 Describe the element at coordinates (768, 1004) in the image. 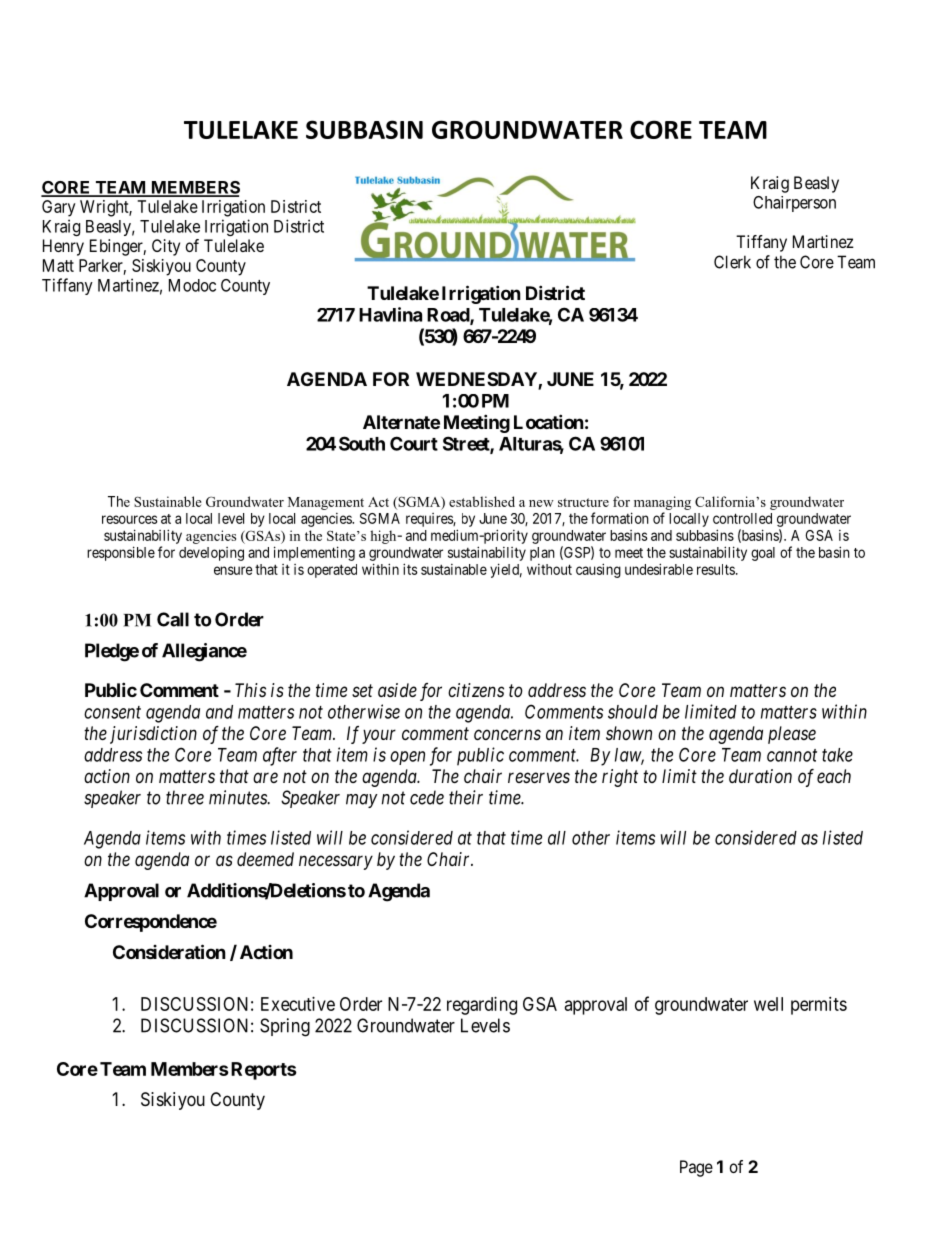

I see `well` at that location.
